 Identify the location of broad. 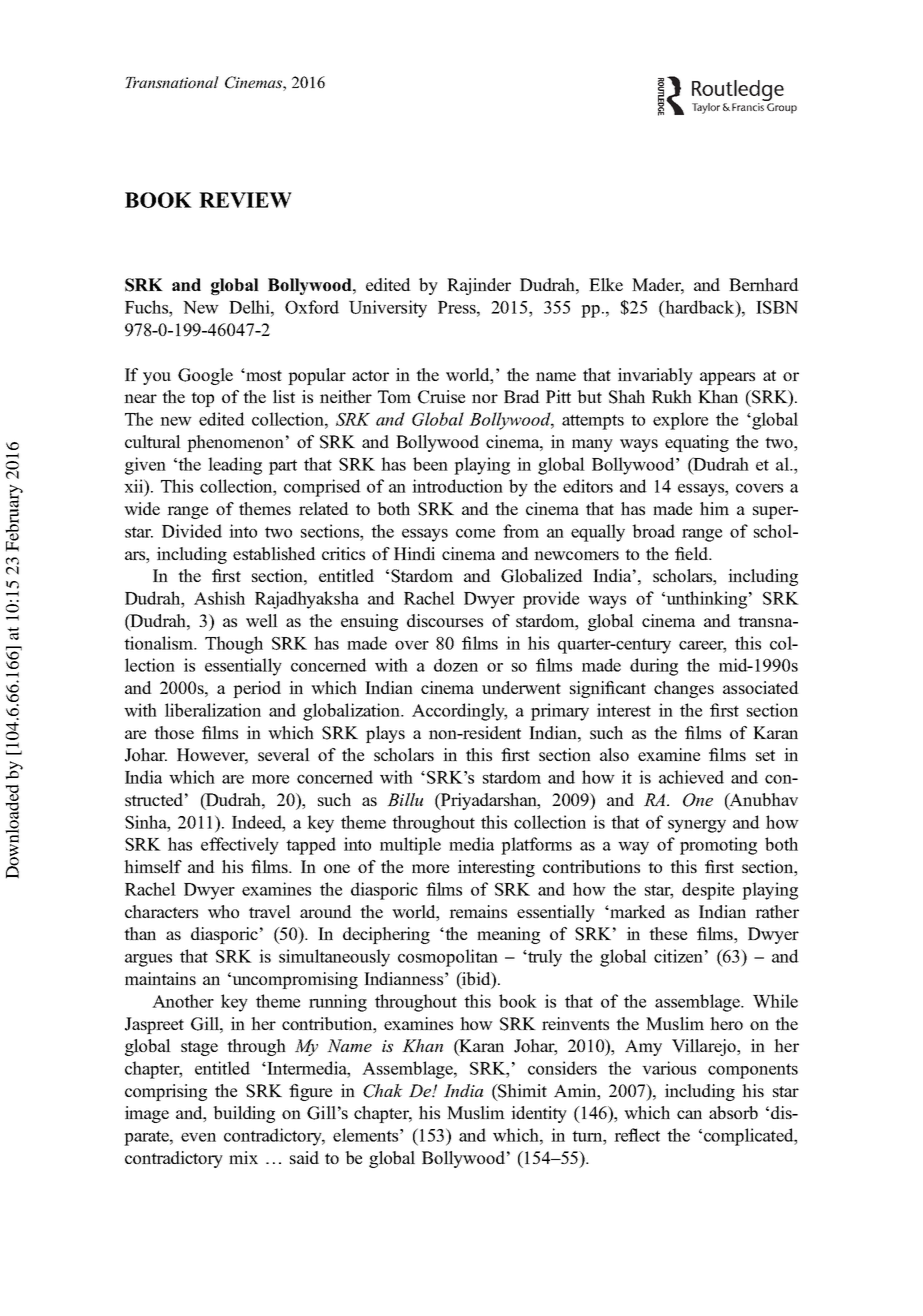
(653, 531).
